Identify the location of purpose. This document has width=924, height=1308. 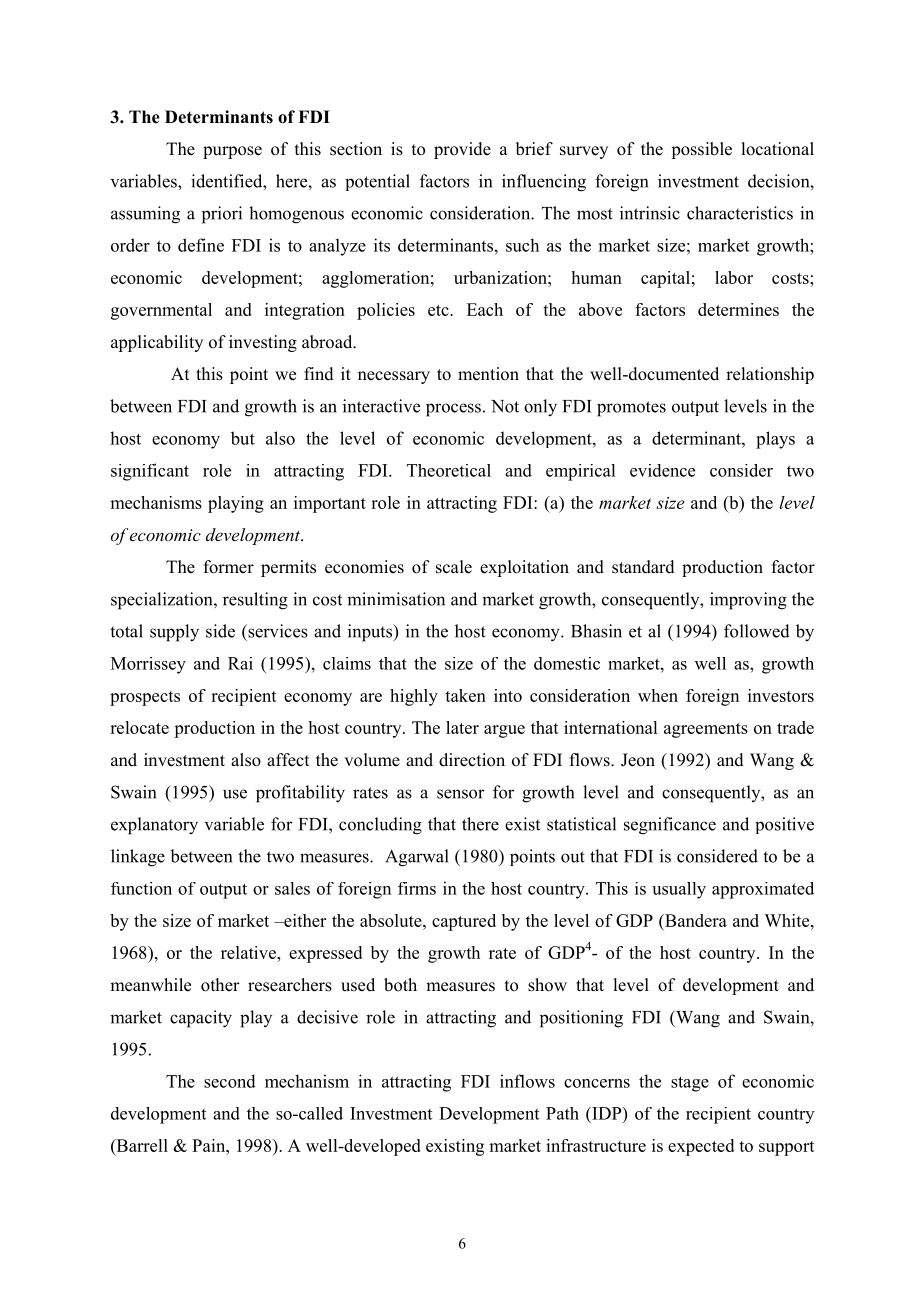
(232, 152).
